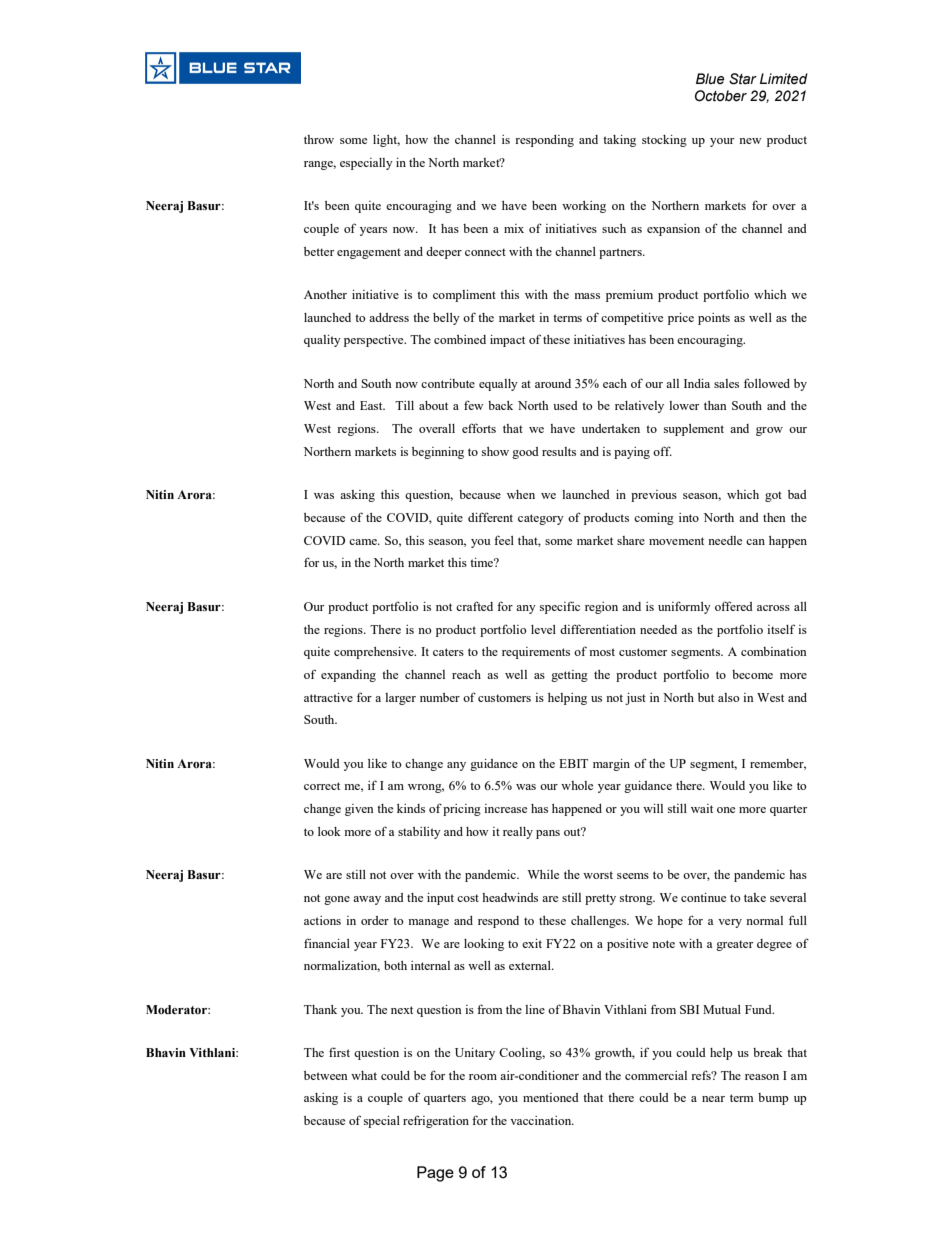 This document has height=1233, width=952. What do you see at coordinates (619, 141) in the document?
I see `taking` at bounding box center [619, 141].
